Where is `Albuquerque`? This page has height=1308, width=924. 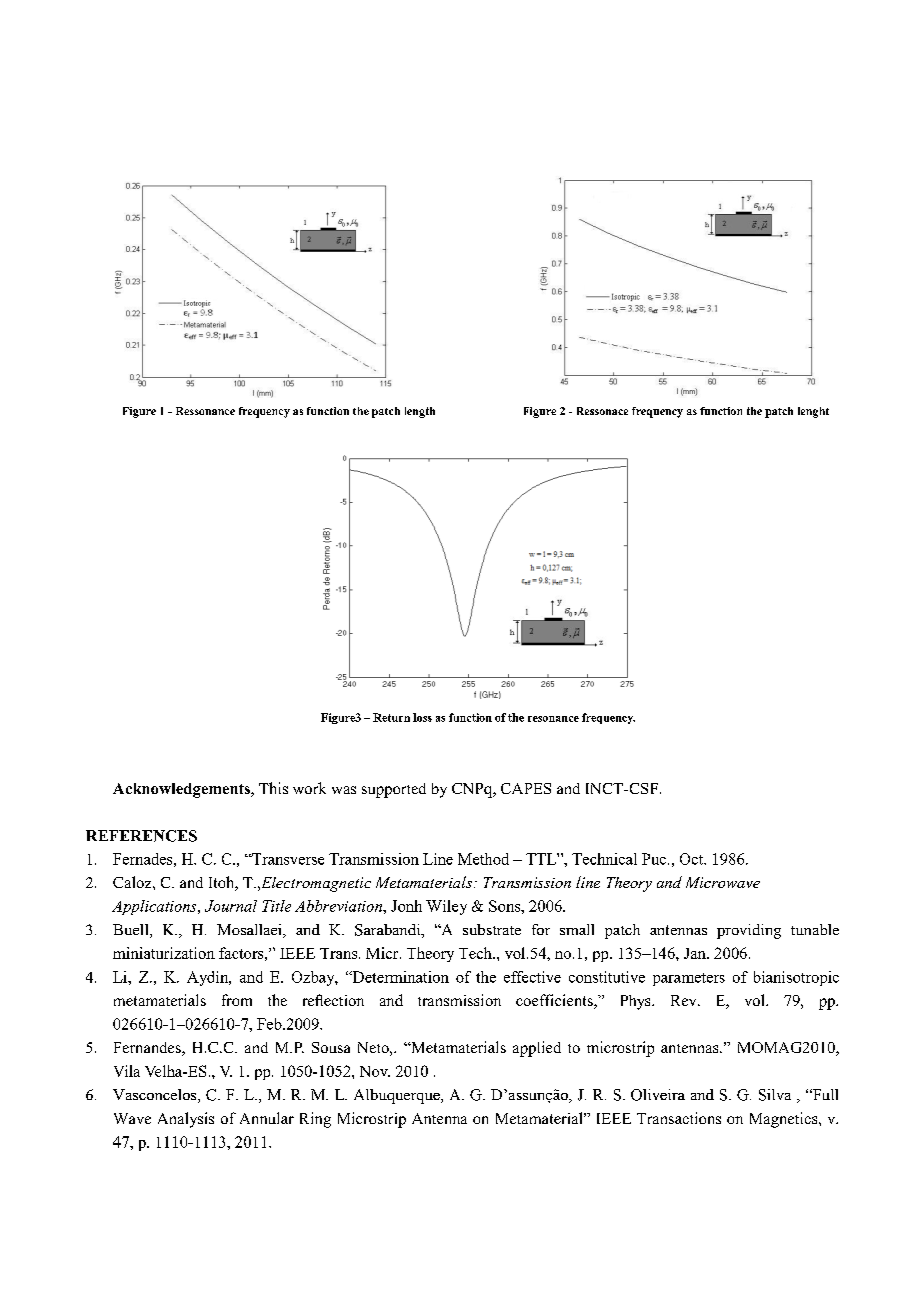
Albuquerque is located at coordinates (398, 1096).
